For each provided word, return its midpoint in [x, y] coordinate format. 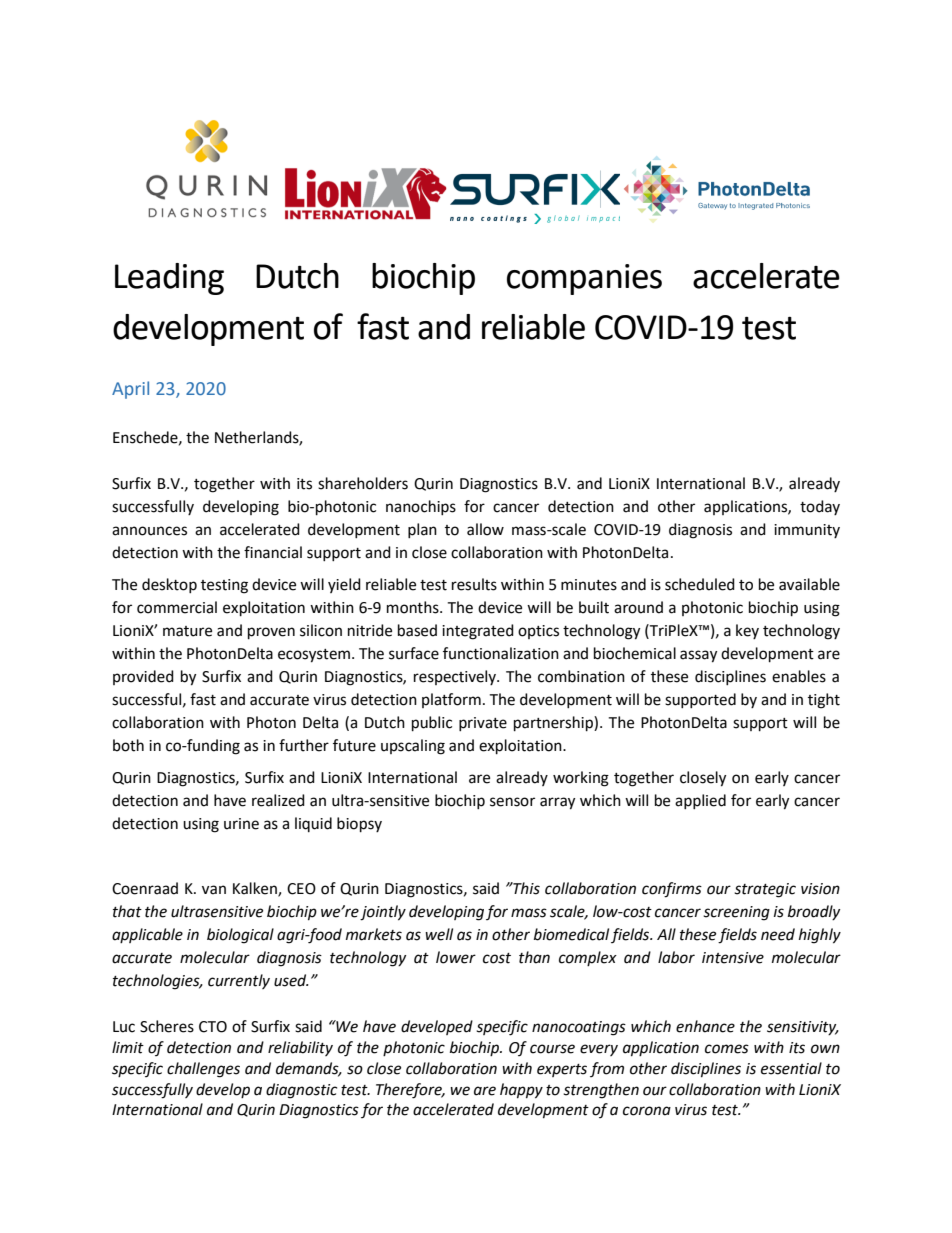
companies [584, 279]
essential [791, 1068]
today [820, 507]
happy [521, 1091]
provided [143, 677]
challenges [203, 1070]
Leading [169, 279]
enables [799, 676]
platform [451, 700]
